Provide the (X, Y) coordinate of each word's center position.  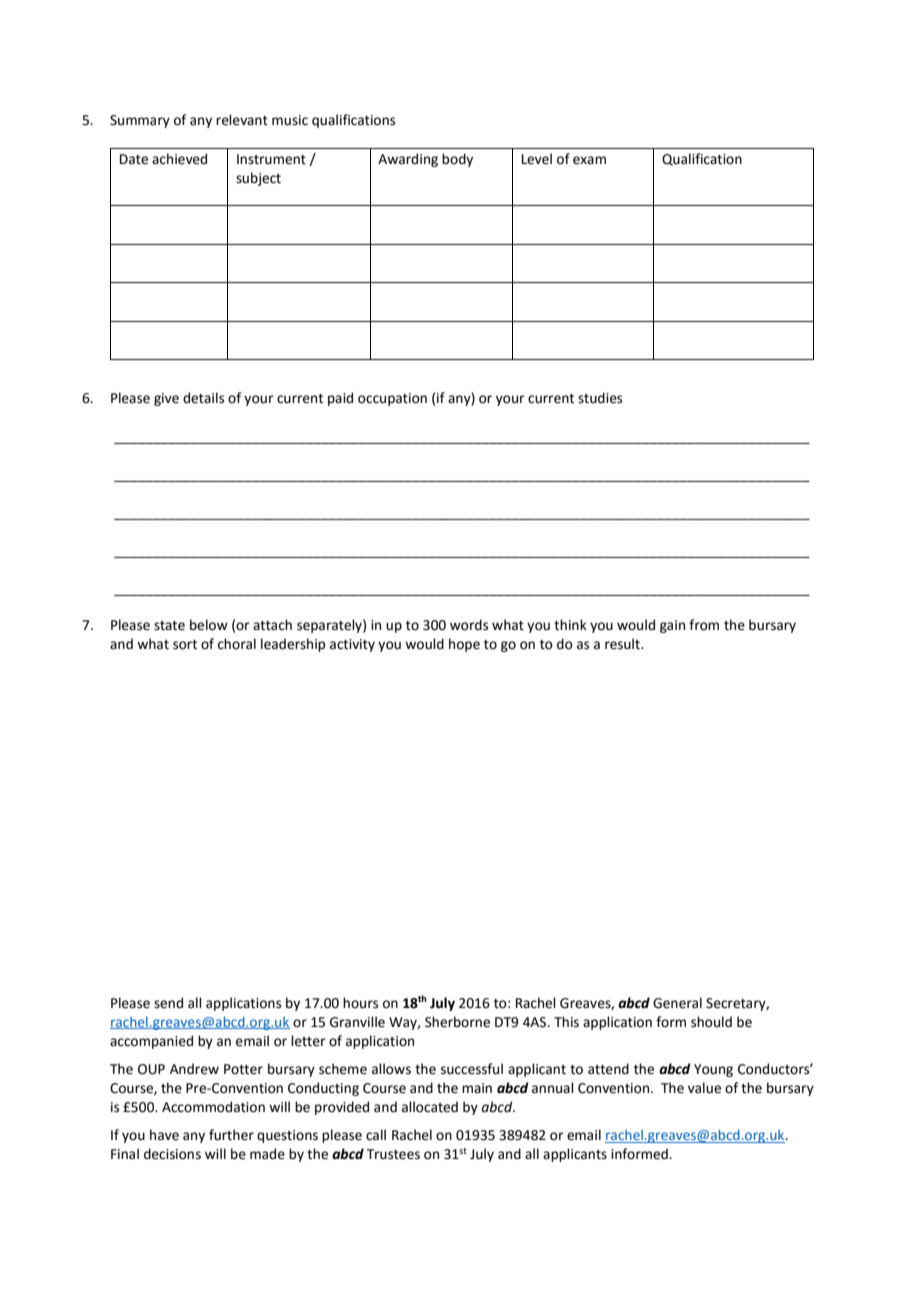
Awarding (408, 160)
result (623, 644)
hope (464, 645)
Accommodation (213, 1107)
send (168, 1003)
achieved (179, 159)
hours (360, 1003)
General (677, 1003)
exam (589, 160)
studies (600, 398)
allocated (430, 1107)
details (203, 398)
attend (608, 1069)
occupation (392, 399)
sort (185, 645)
